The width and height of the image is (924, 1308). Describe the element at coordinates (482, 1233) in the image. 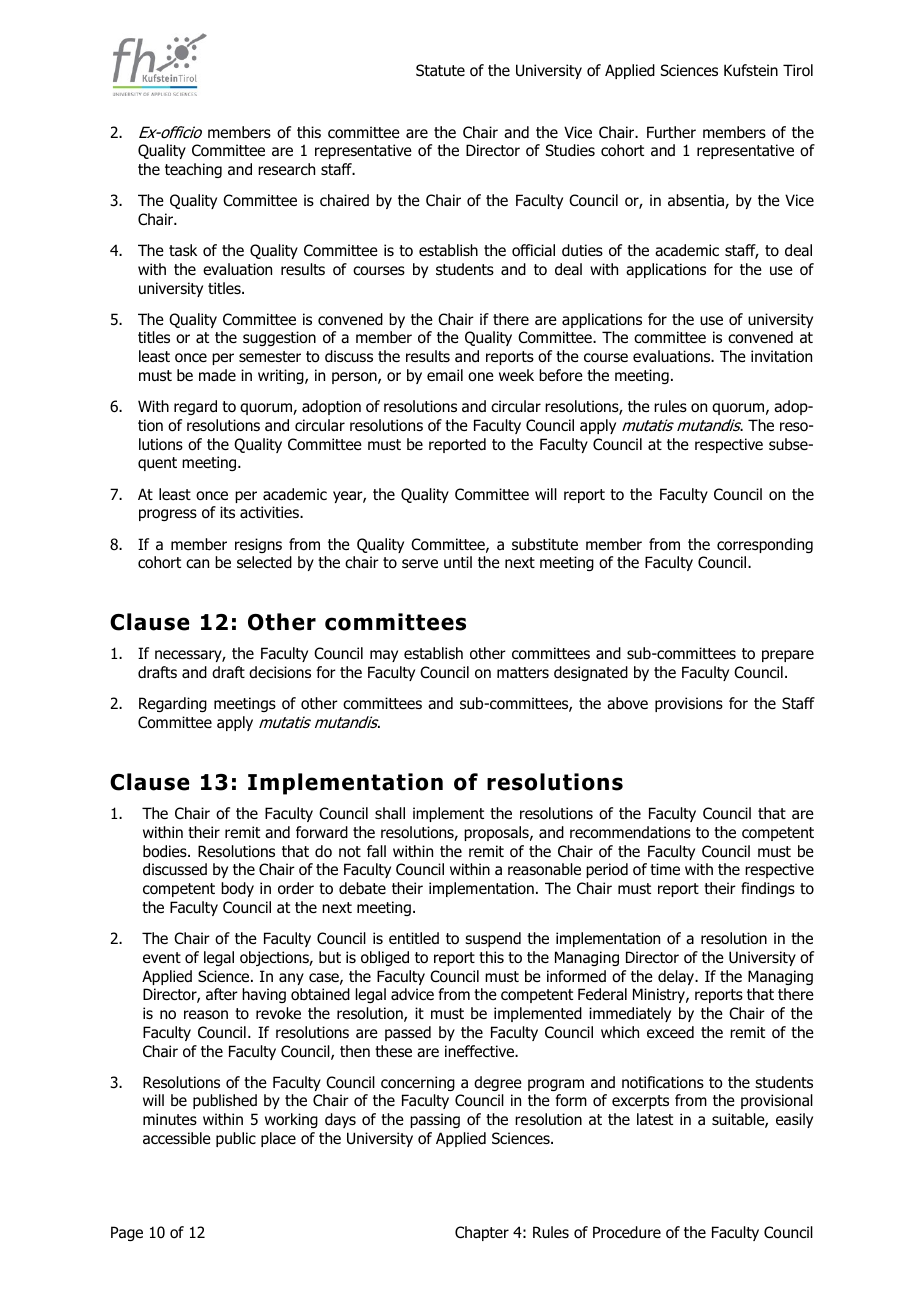

I see `Chapter` at that location.
